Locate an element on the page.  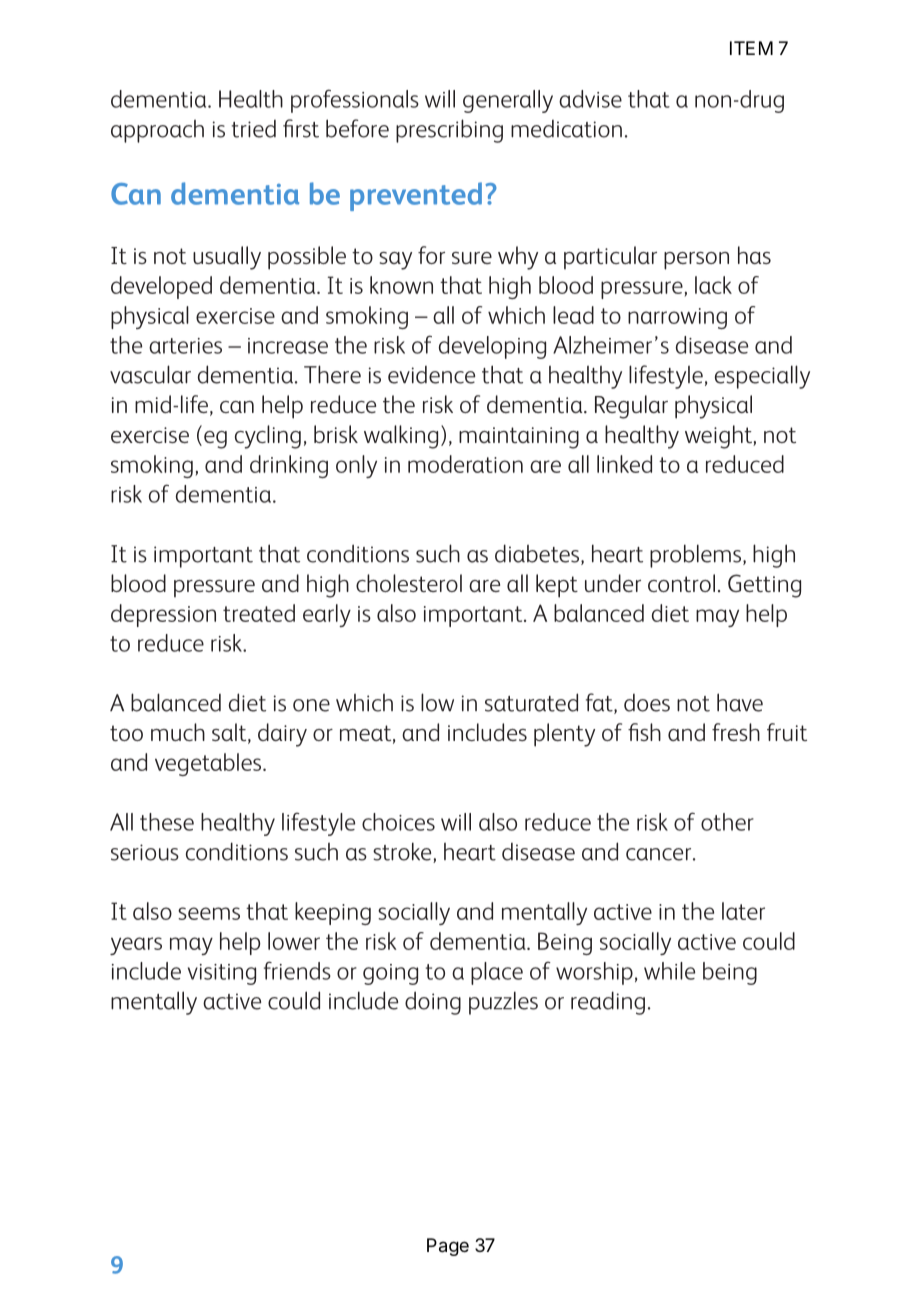
have is located at coordinates (740, 702).
